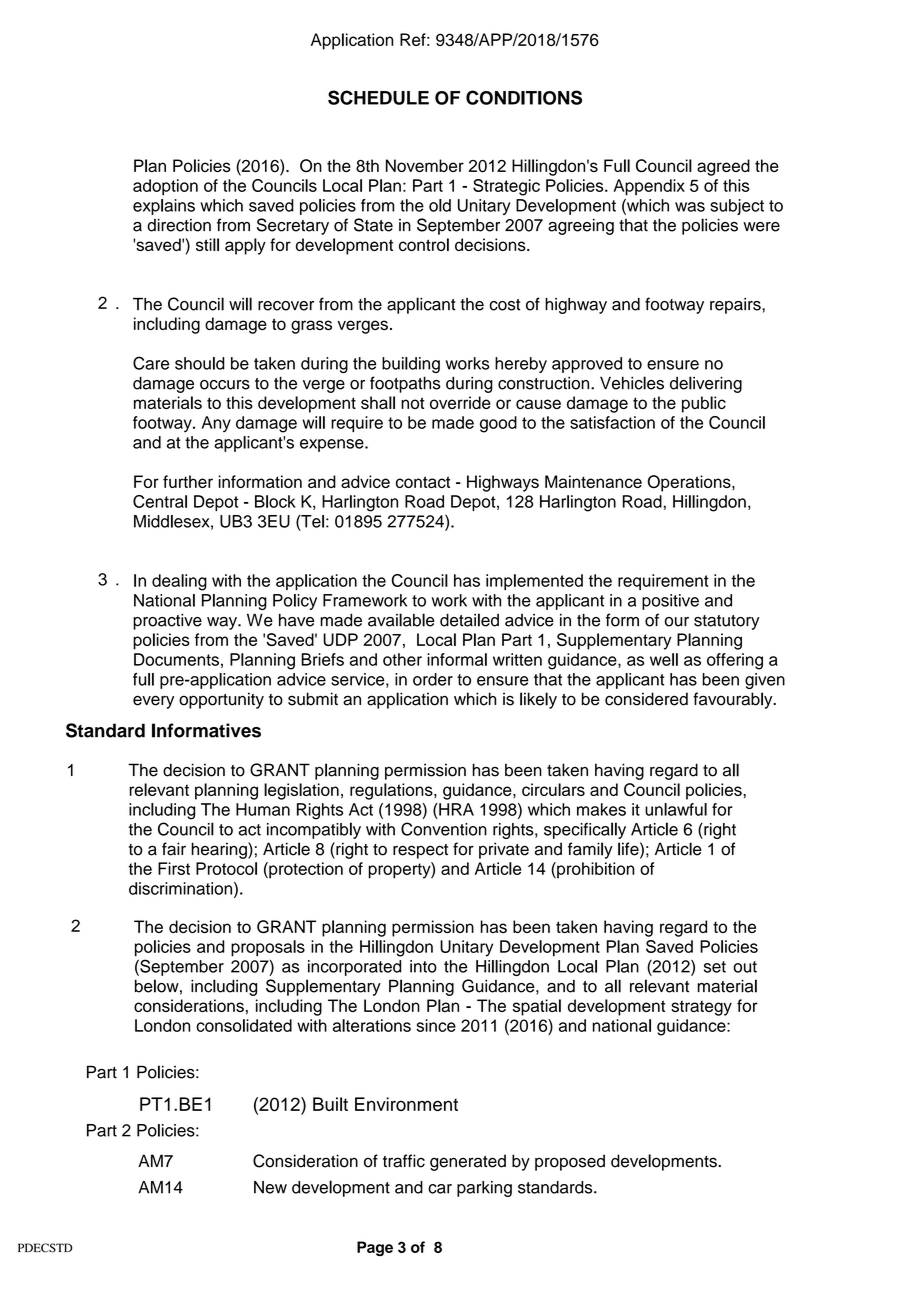  What do you see at coordinates (723, 167) in the screenshot?
I see `agreed` at bounding box center [723, 167].
